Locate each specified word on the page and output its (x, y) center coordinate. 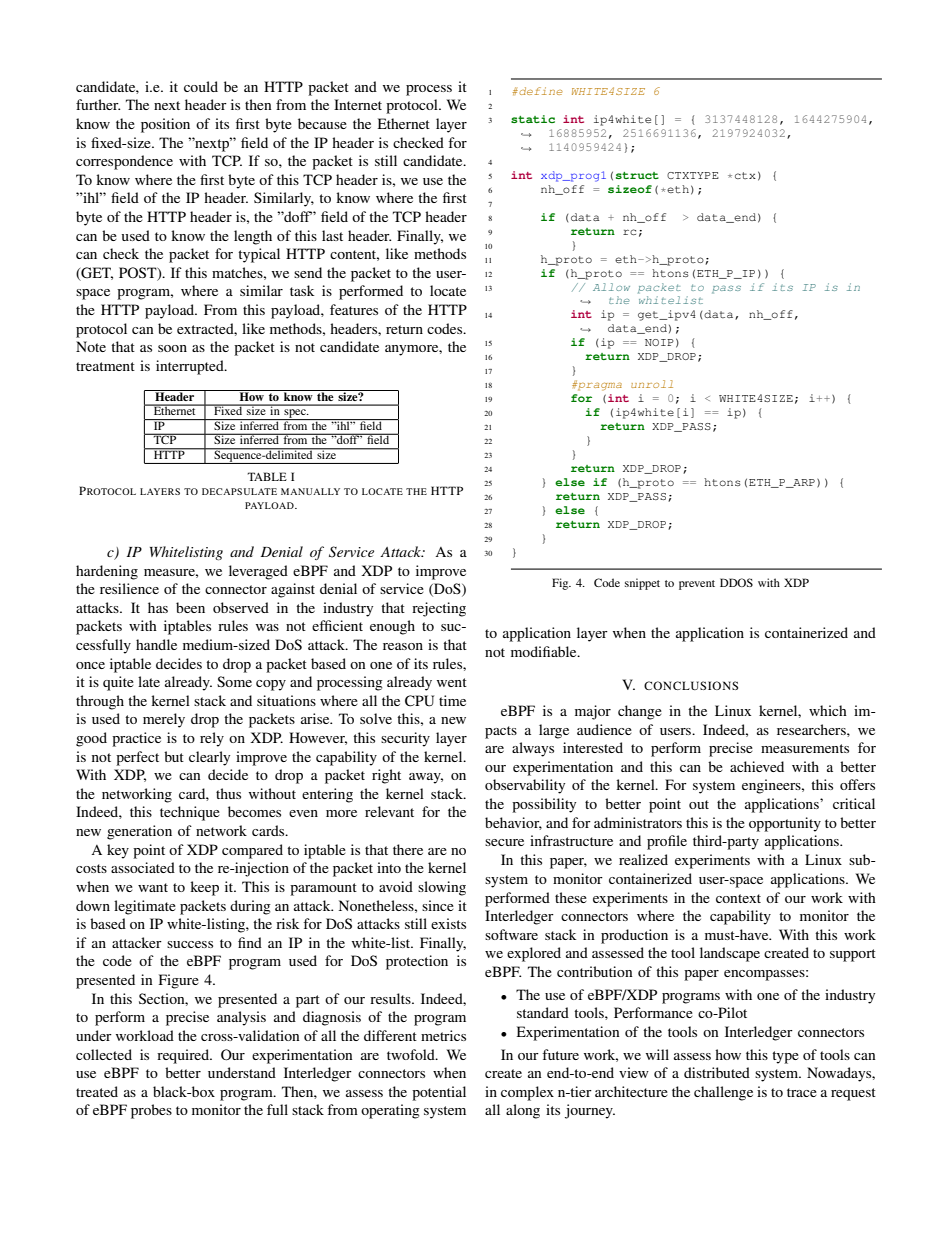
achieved (757, 766)
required (184, 1056)
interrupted (191, 367)
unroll (652, 384)
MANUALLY (310, 491)
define (540, 91)
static (533, 119)
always (533, 749)
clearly (209, 758)
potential (439, 1093)
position (165, 125)
